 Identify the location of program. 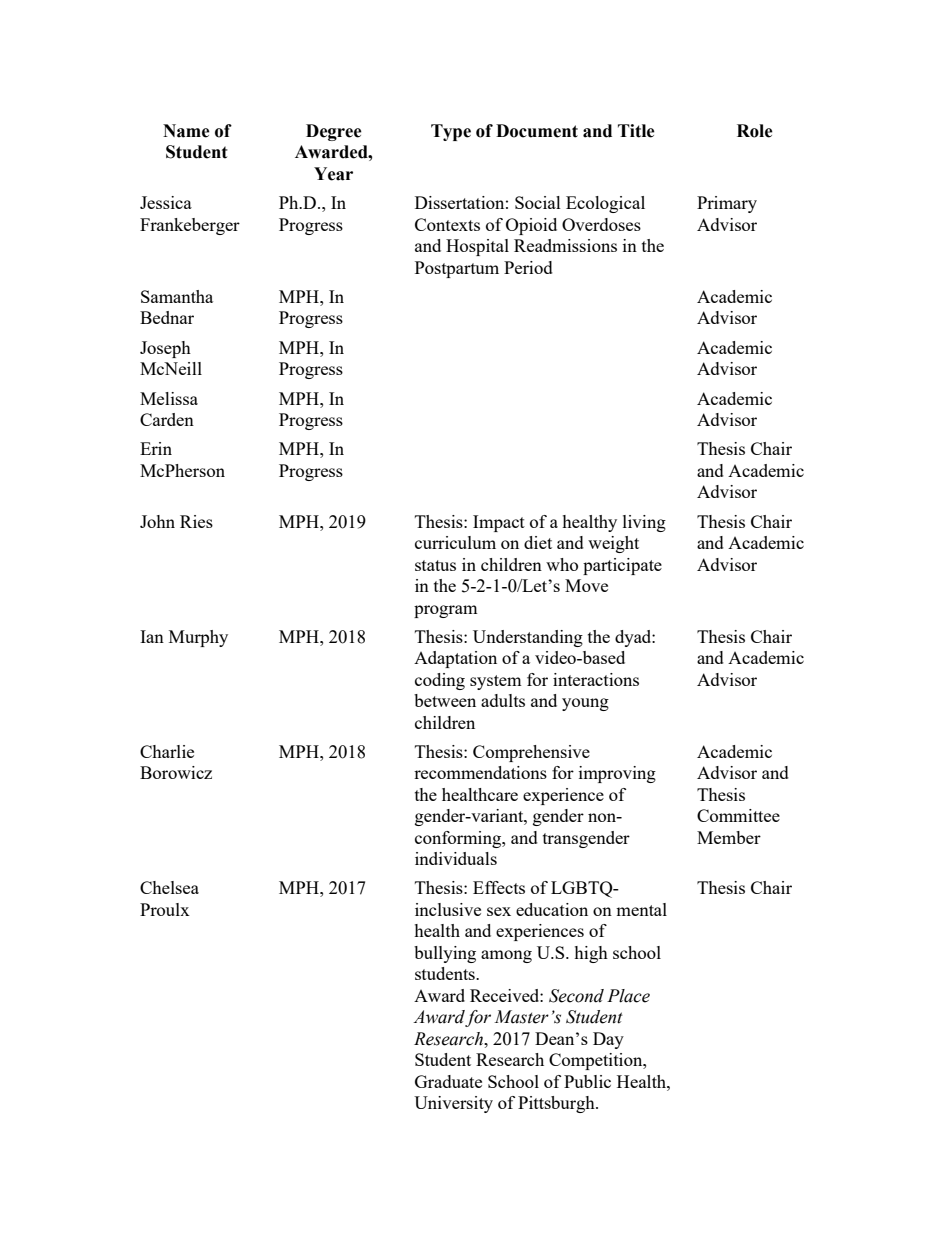
(446, 611).
